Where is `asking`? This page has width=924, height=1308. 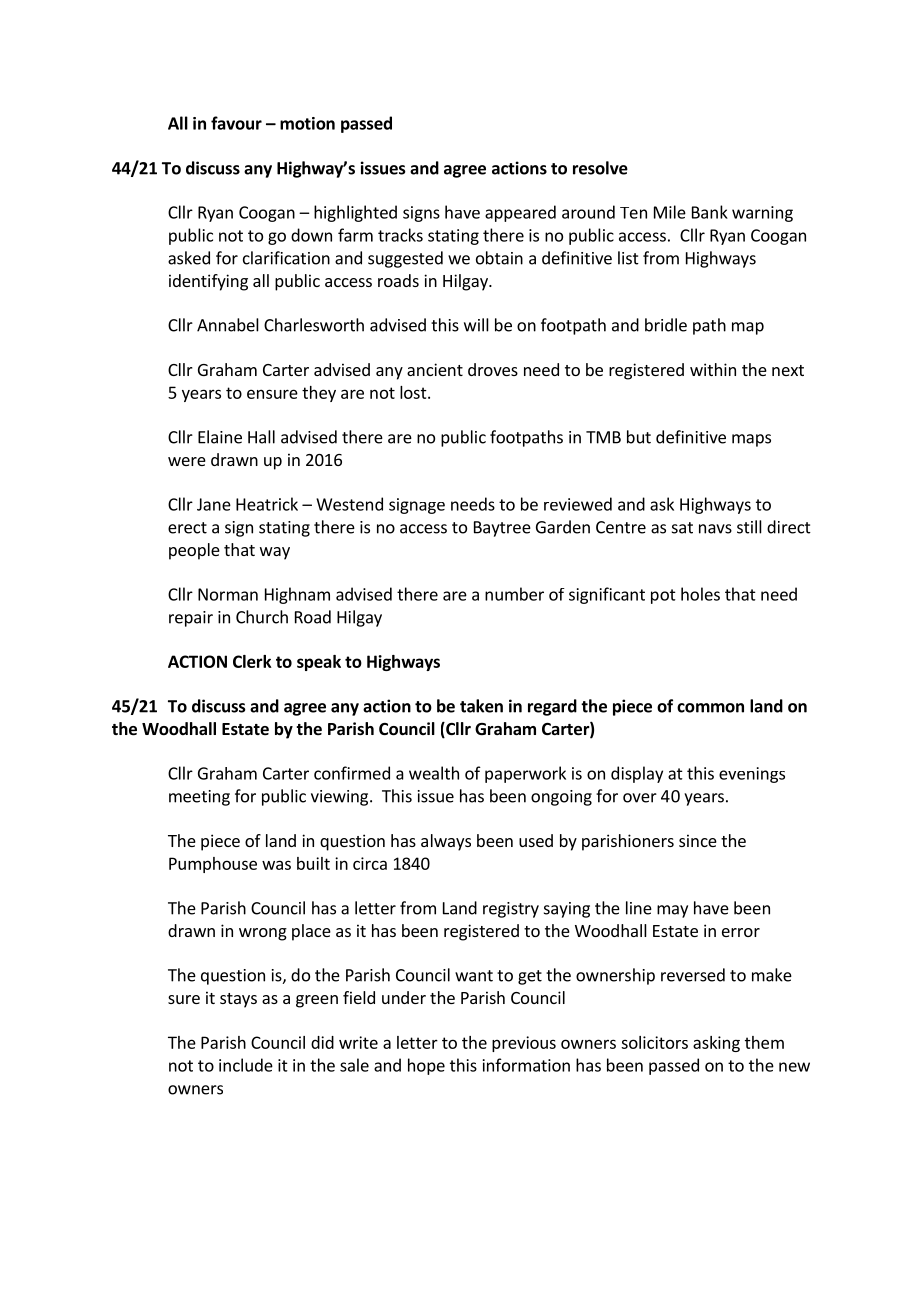
asking is located at coordinates (716, 1044).
